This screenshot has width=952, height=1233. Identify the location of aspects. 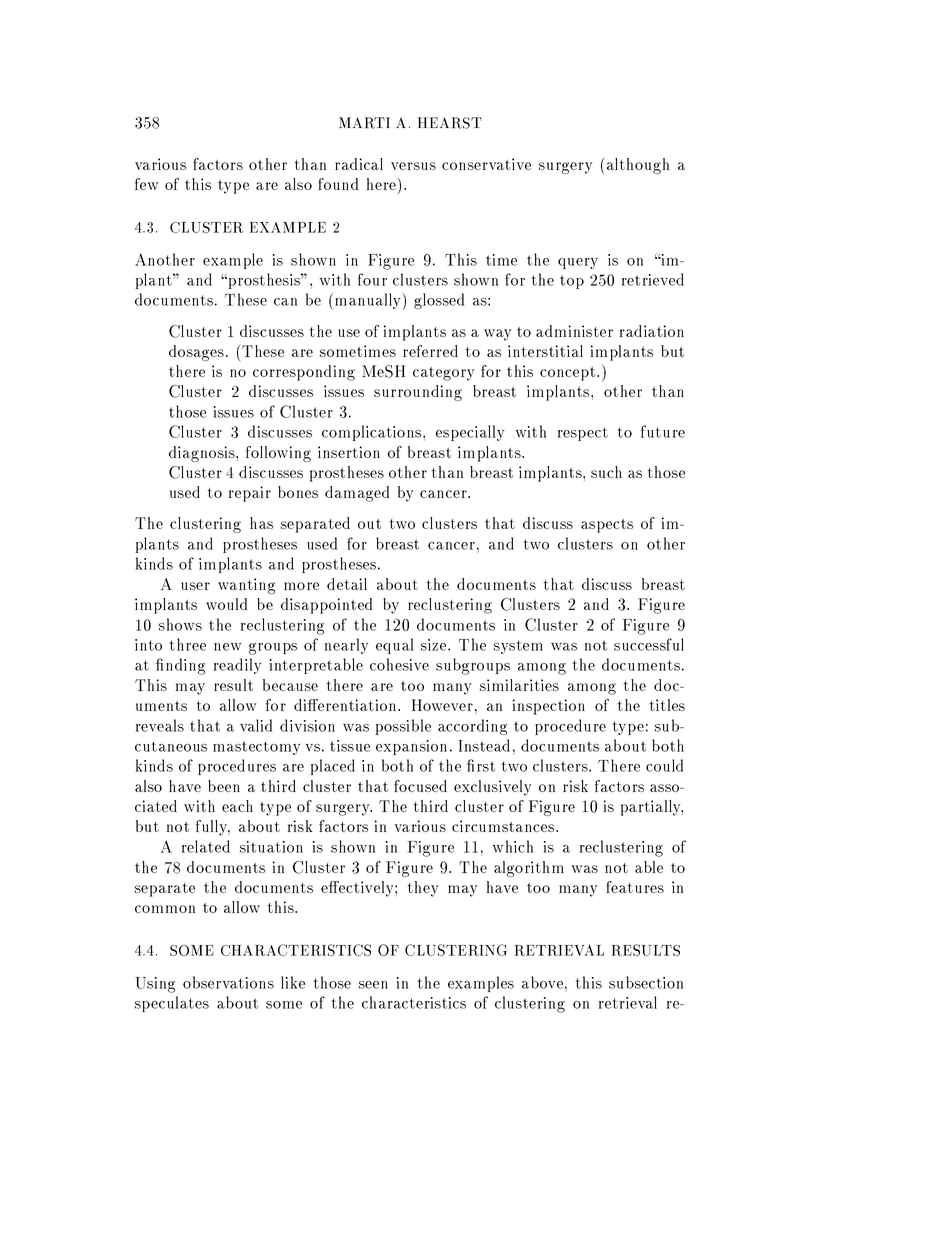
(607, 526).
